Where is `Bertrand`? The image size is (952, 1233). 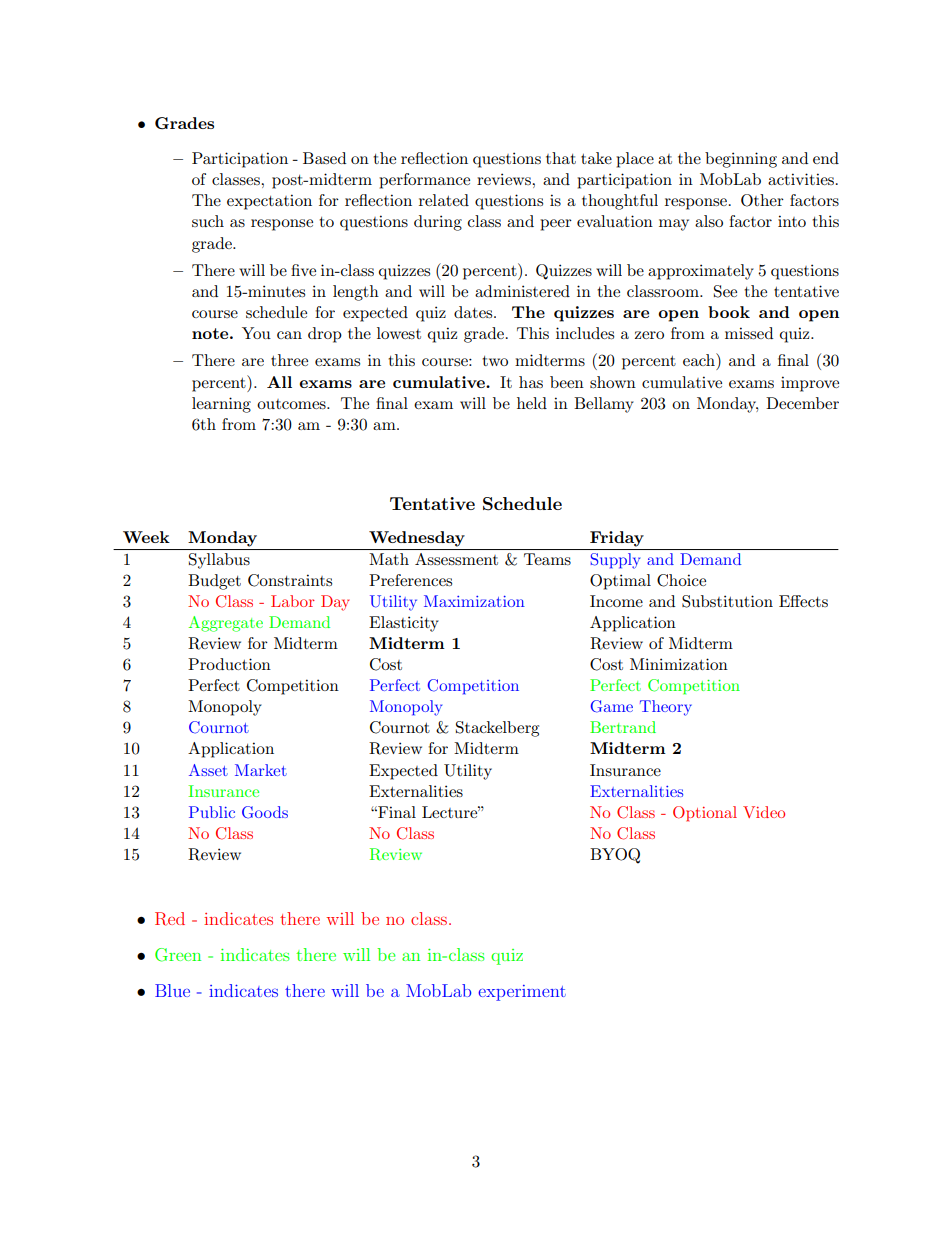
Bertrand is located at coordinates (623, 727).
